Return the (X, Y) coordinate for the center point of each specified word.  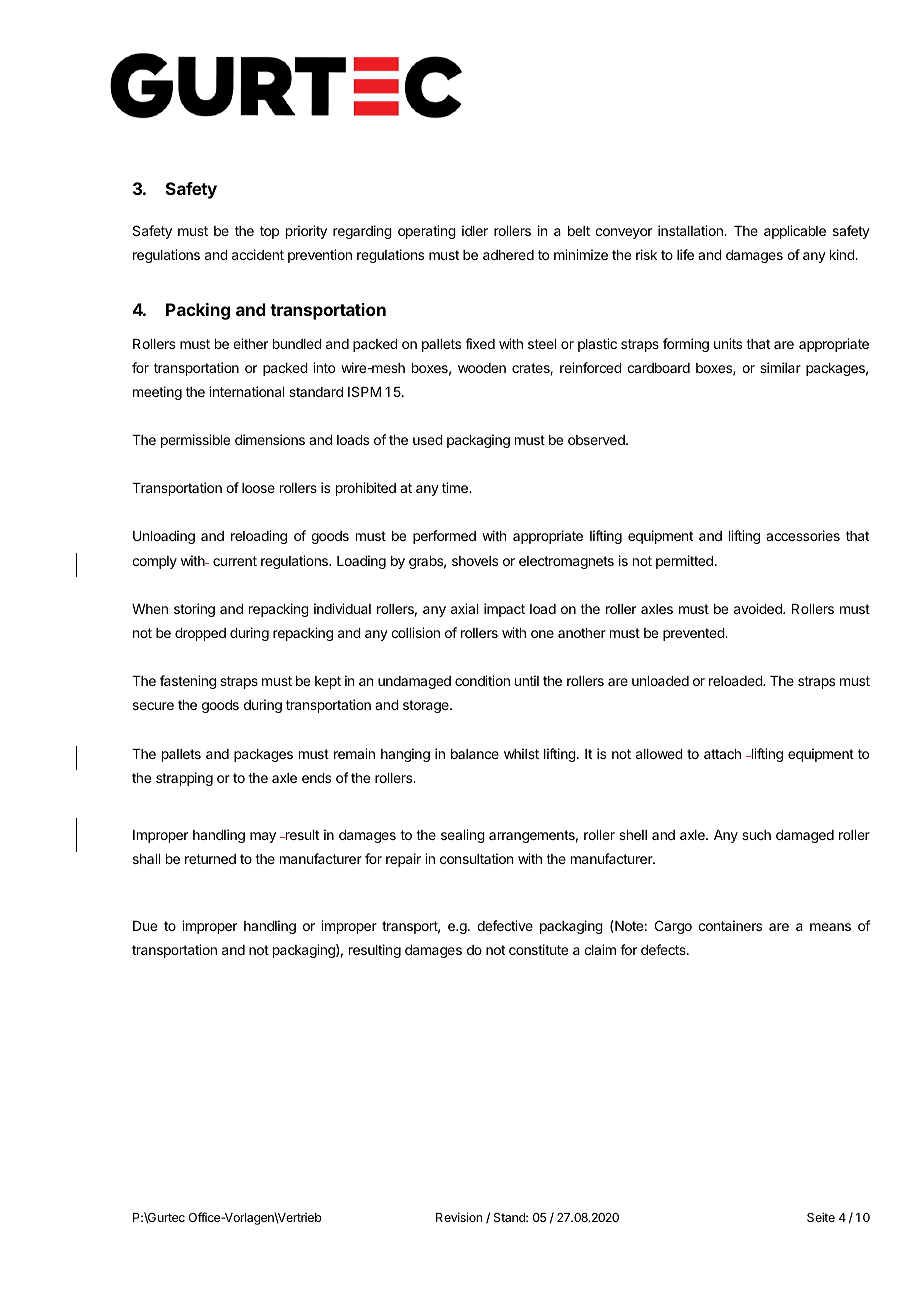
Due (145, 926)
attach (722, 754)
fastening (188, 682)
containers (730, 925)
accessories (803, 535)
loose (258, 488)
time (456, 487)
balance (475, 754)
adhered (508, 255)
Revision (459, 1217)
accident (258, 254)
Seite (821, 1217)
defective (505, 925)
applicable (795, 232)
